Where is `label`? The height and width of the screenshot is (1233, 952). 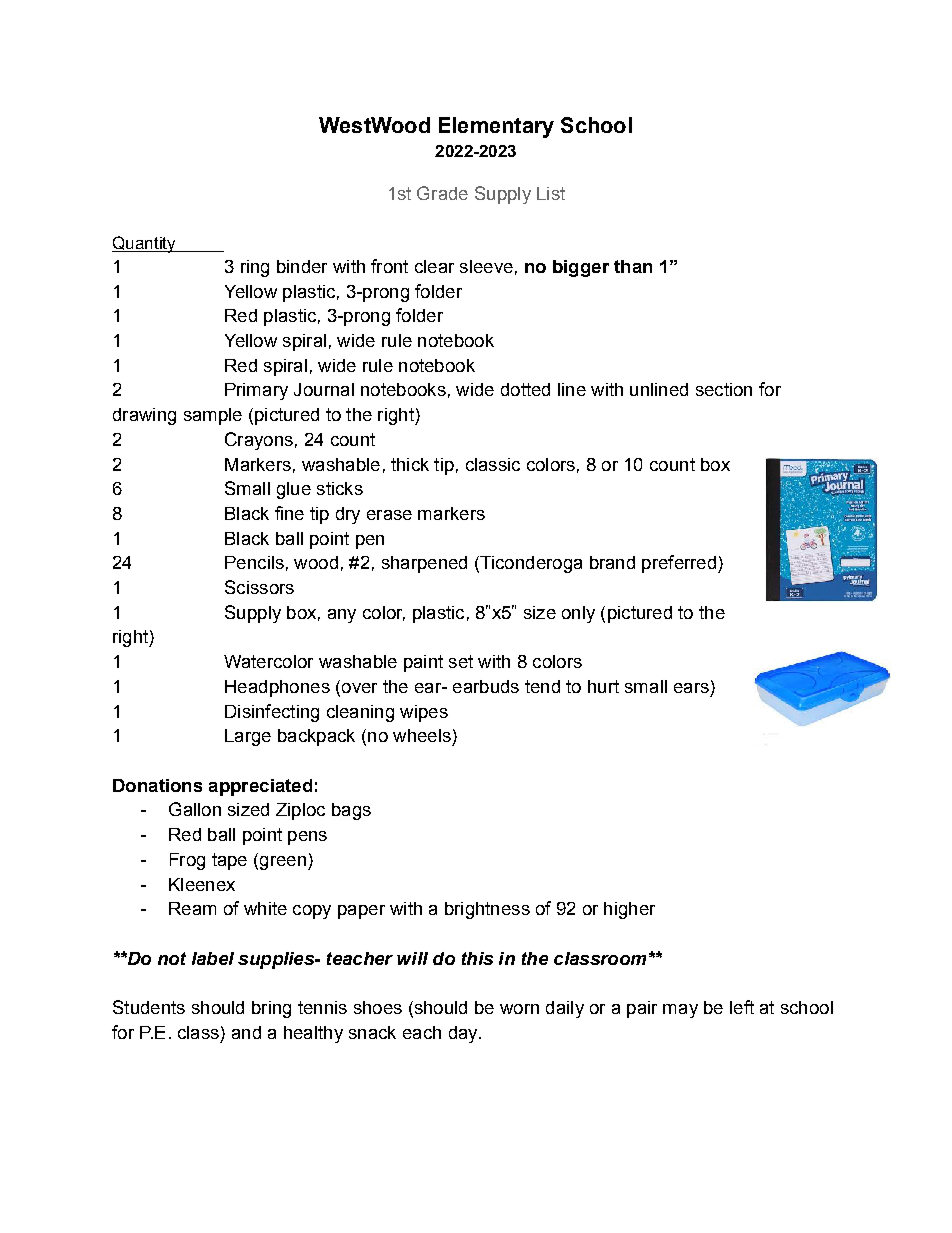
label is located at coordinates (213, 958).
